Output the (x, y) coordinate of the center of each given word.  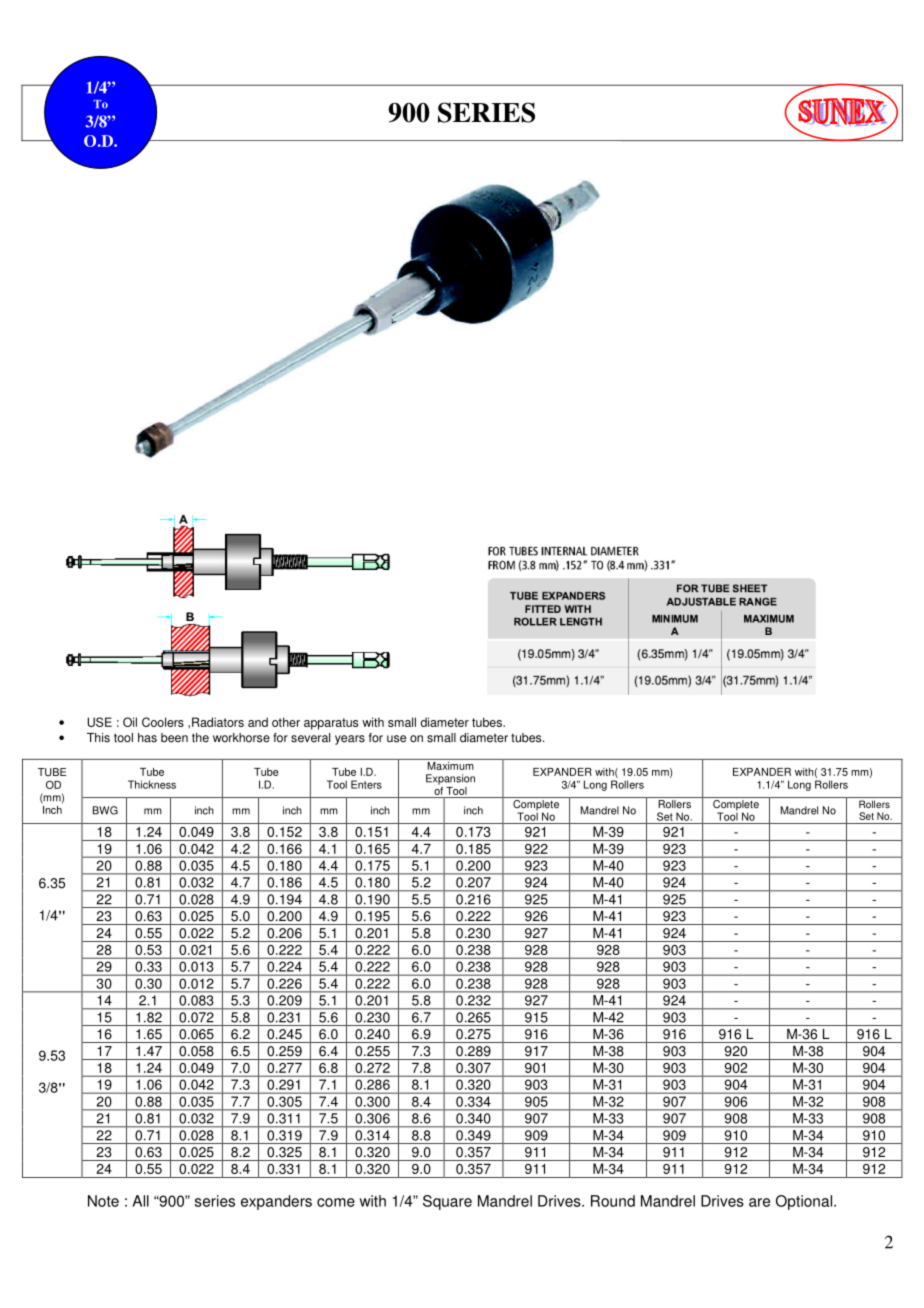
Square (447, 1202)
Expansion (450, 779)
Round (613, 1201)
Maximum (450, 764)
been (174, 738)
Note (103, 1201)
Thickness (152, 784)
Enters (366, 784)
